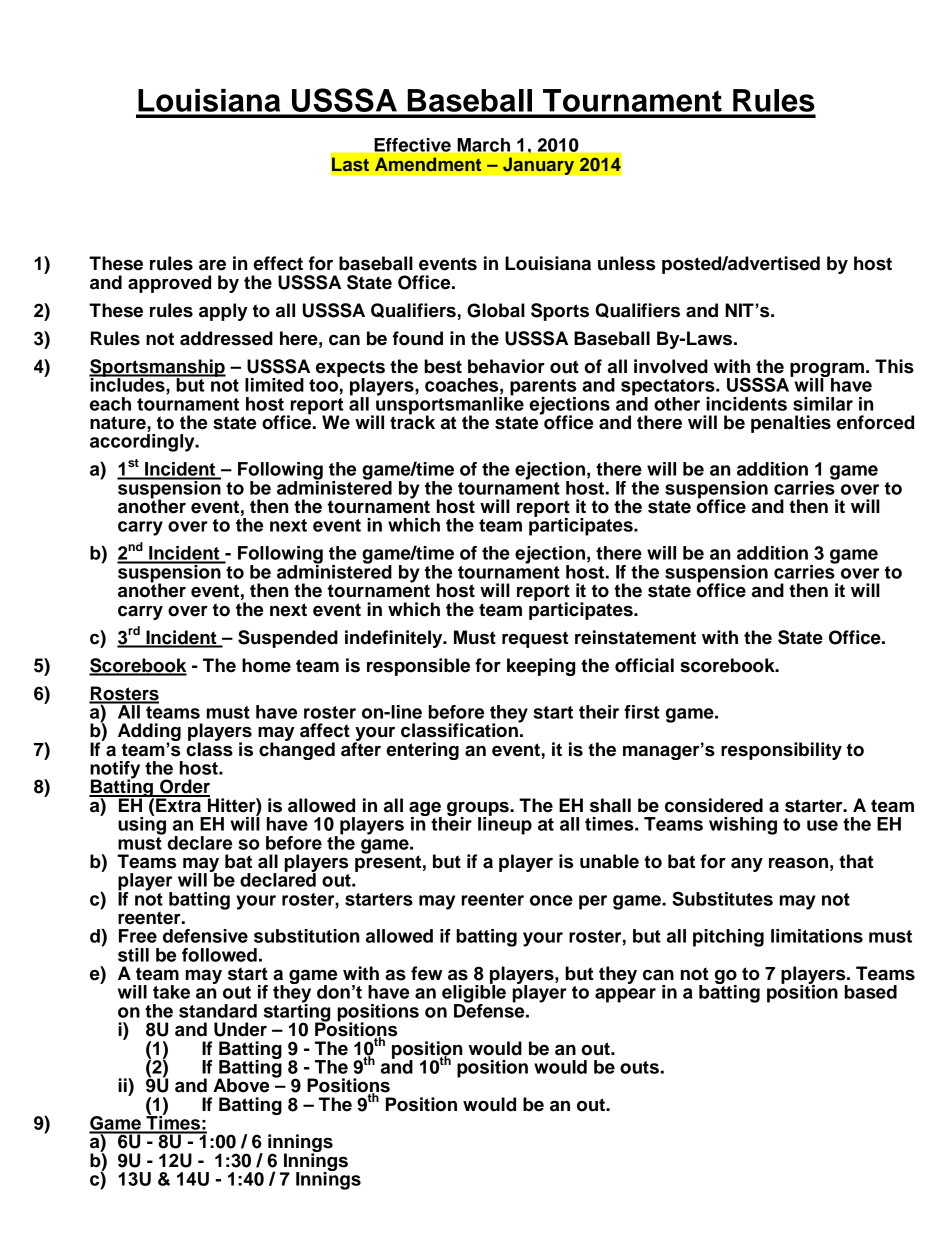 The height and width of the image is (1233, 952). I want to click on unable, so click(609, 861).
